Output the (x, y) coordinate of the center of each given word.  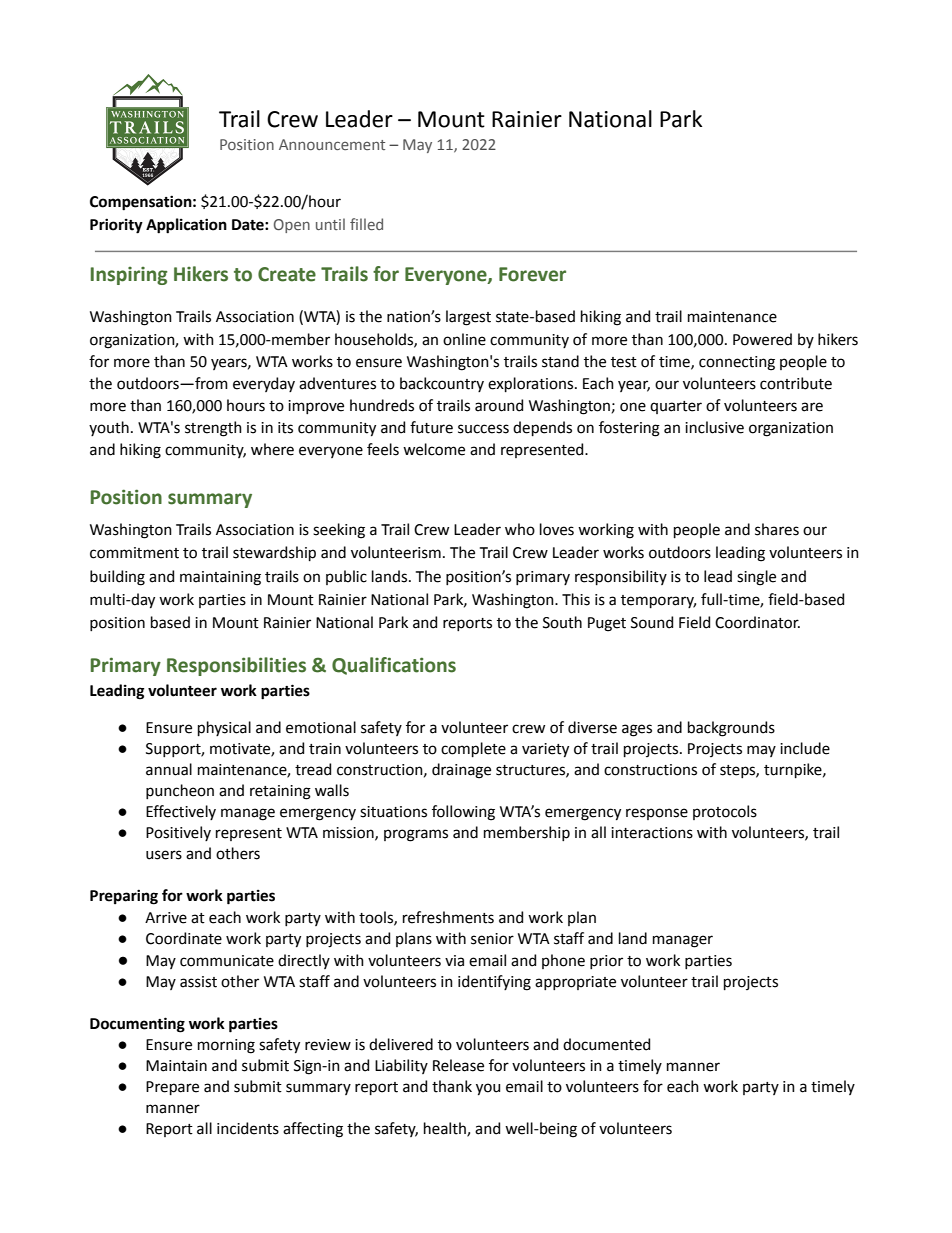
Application (186, 226)
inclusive (714, 427)
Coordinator (757, 622)
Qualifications (394, 666)
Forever (532, 274)
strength (213, 429)
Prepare (172, 1088)
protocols (725, 812)
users (164, 855)
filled (366, 224)
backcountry (442, 384)
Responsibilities (236, 666)
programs (416, 835)
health (446, 1129)
